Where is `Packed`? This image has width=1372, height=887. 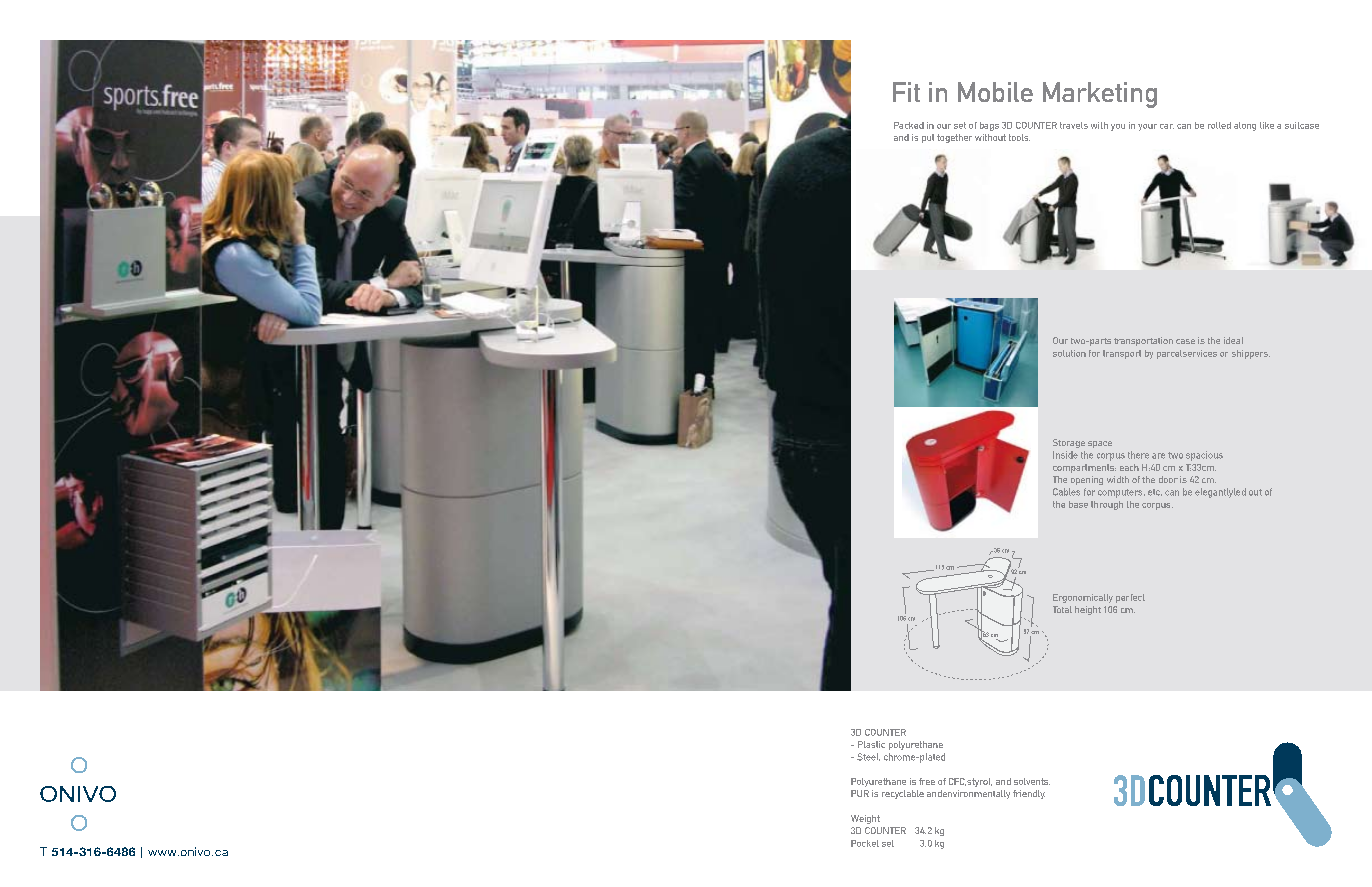 Packed is located at coordinates (909, 125).
